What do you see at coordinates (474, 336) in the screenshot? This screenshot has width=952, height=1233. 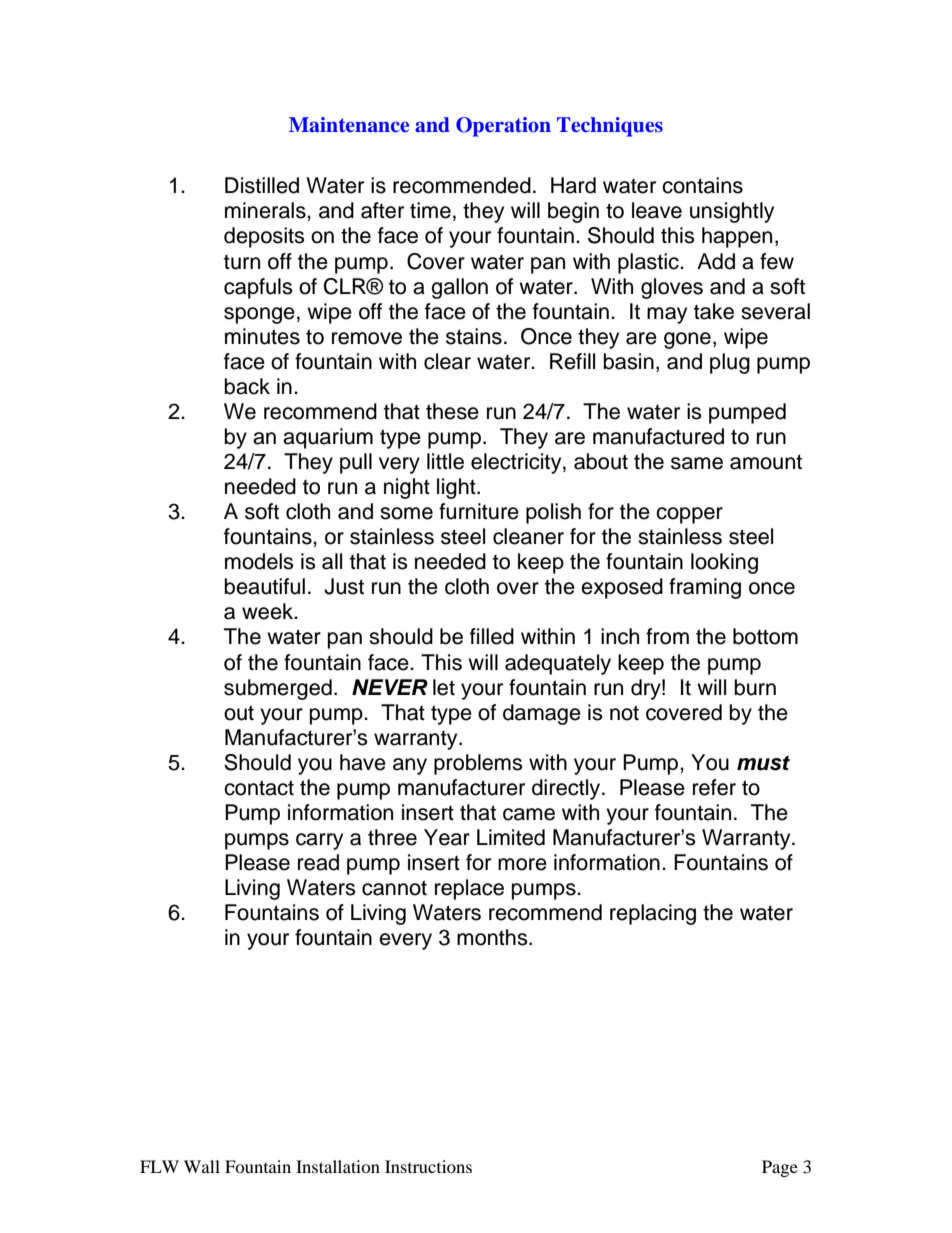 I see `stains` at bounding box center [474, 336].
